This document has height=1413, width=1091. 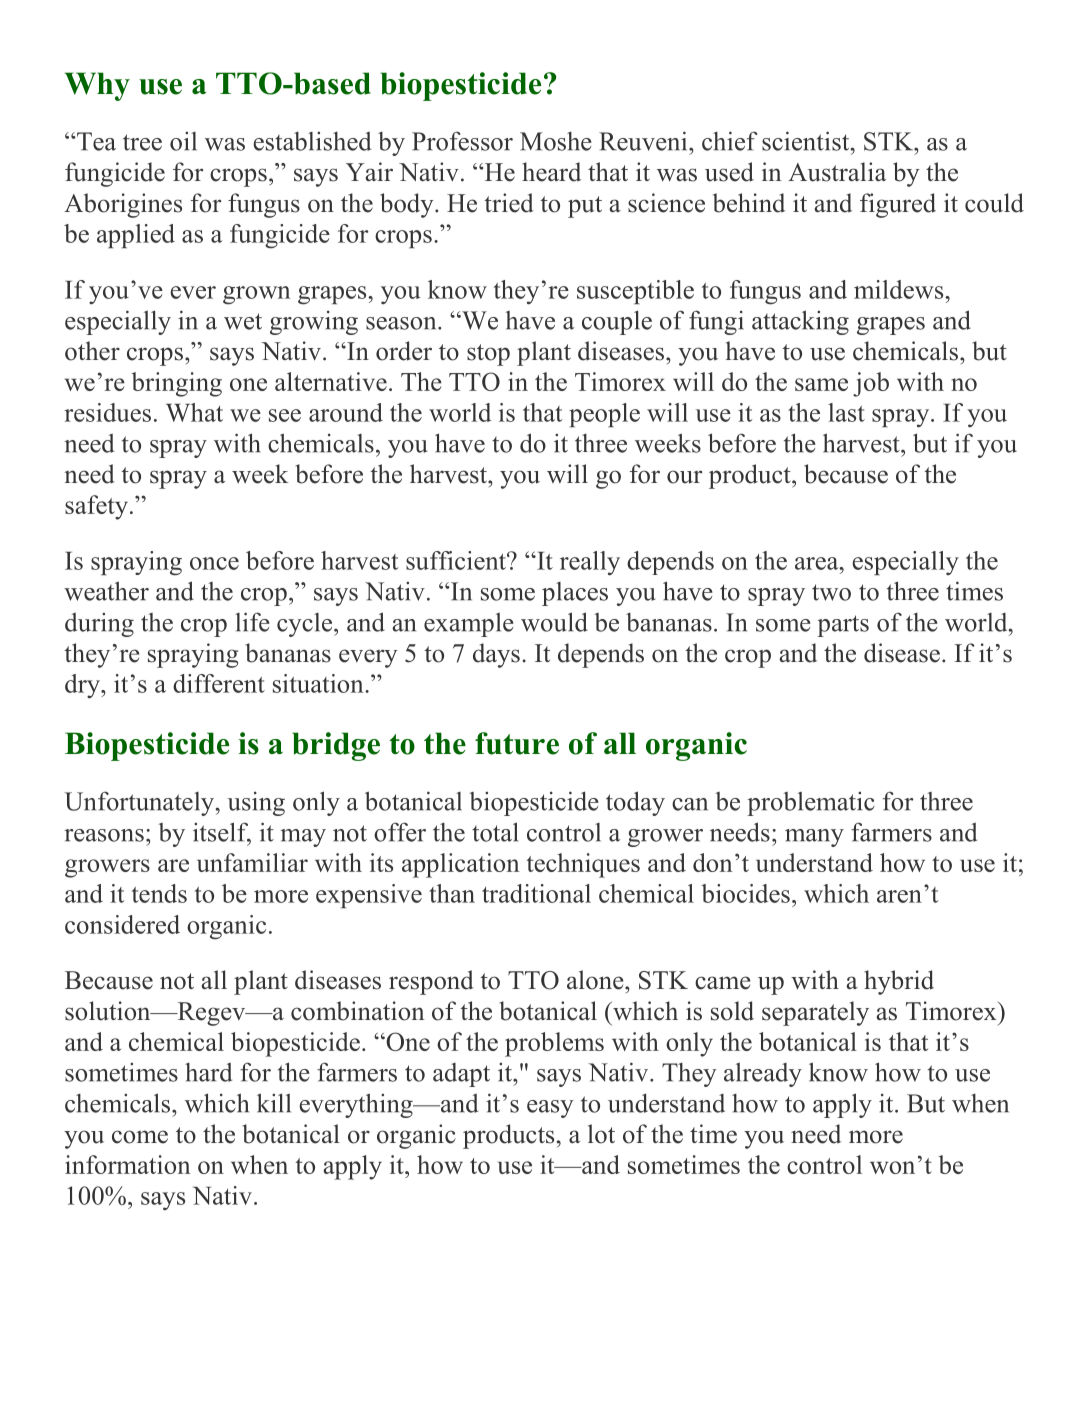 What do you see at coordinates (554, 622) in the document?
I see `would` at bounding box center [554, 622].
